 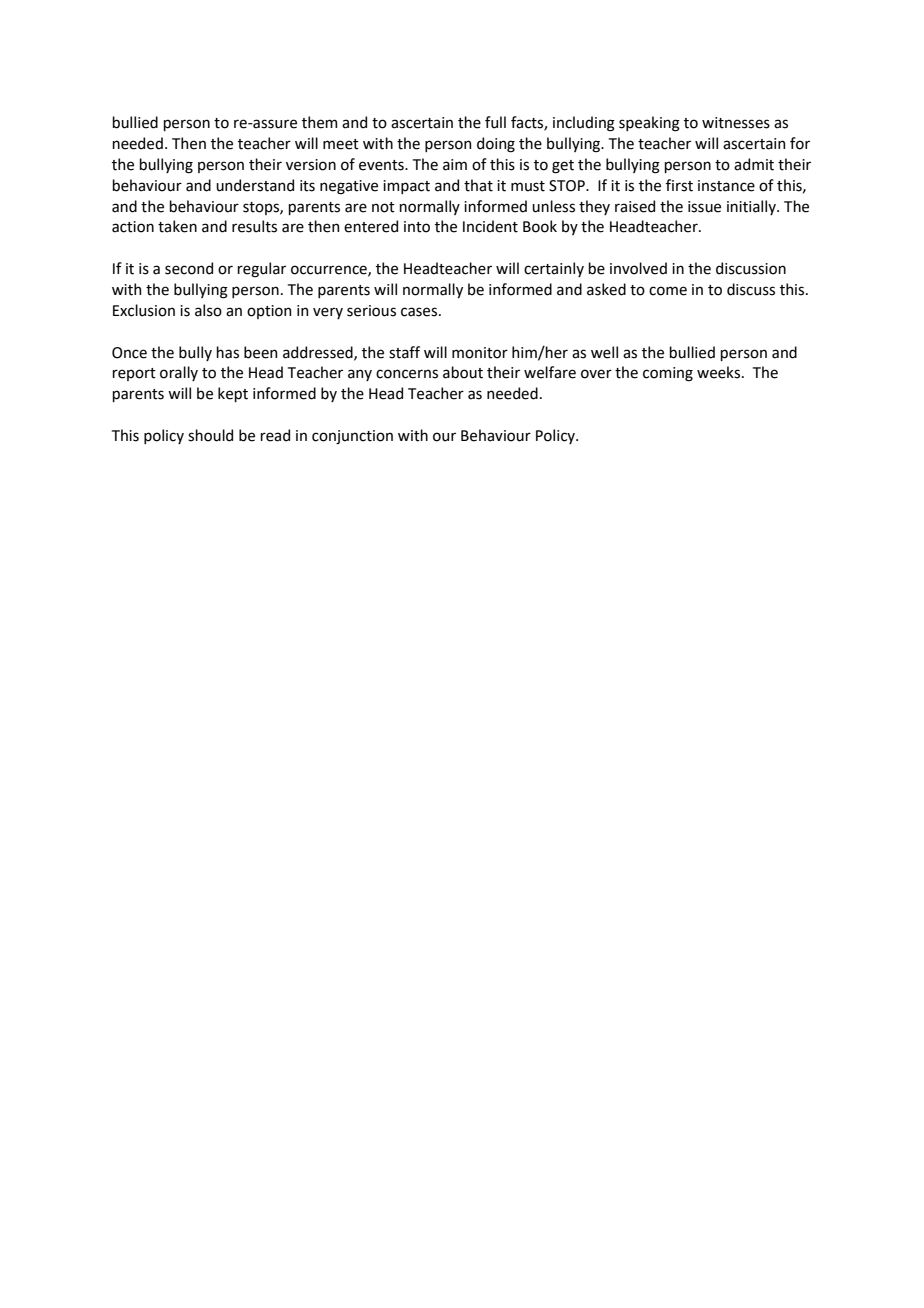 I want to click on come, so click(x=668, y=291).
